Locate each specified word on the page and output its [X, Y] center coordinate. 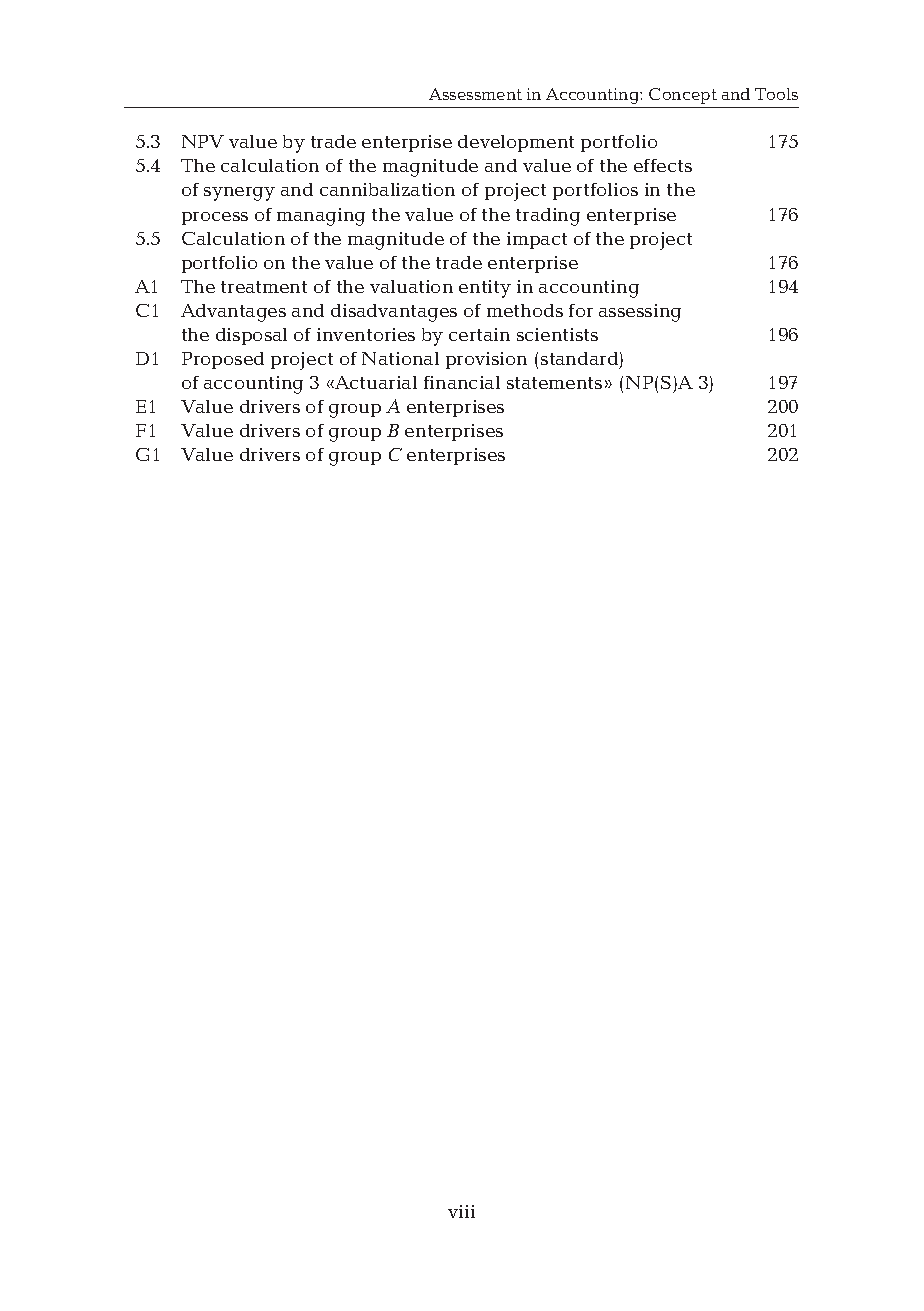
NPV [203, 141]
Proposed [223, 360]
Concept [683, 96]
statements [554, 383]
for [581, 310]
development [516, 143]
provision [486, 360]
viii [461, 1211]
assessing [640, 313]
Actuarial [375, 382]
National [400, 358]
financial [462, 382]
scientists [557, 334]
